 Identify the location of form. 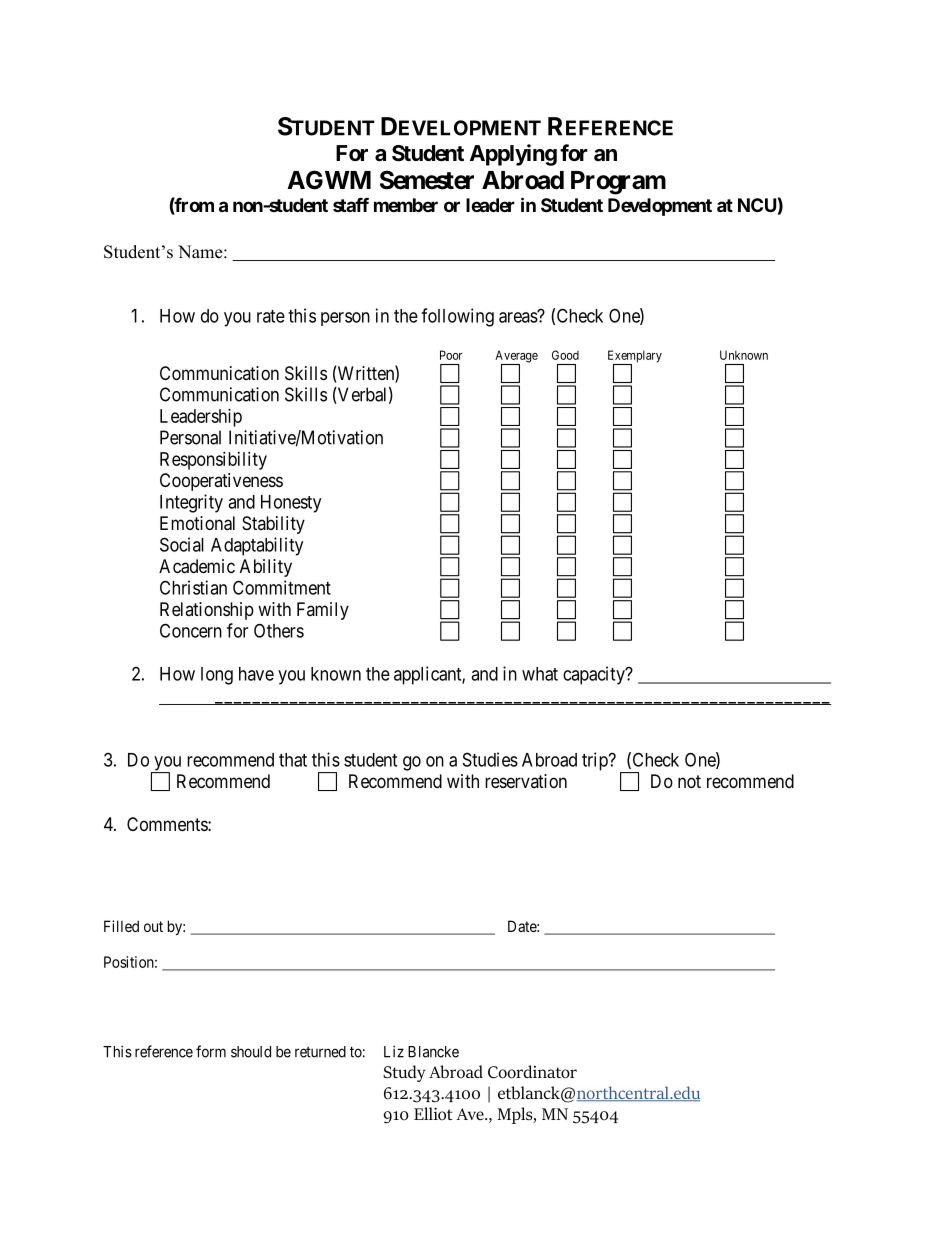
(211, 1051).
